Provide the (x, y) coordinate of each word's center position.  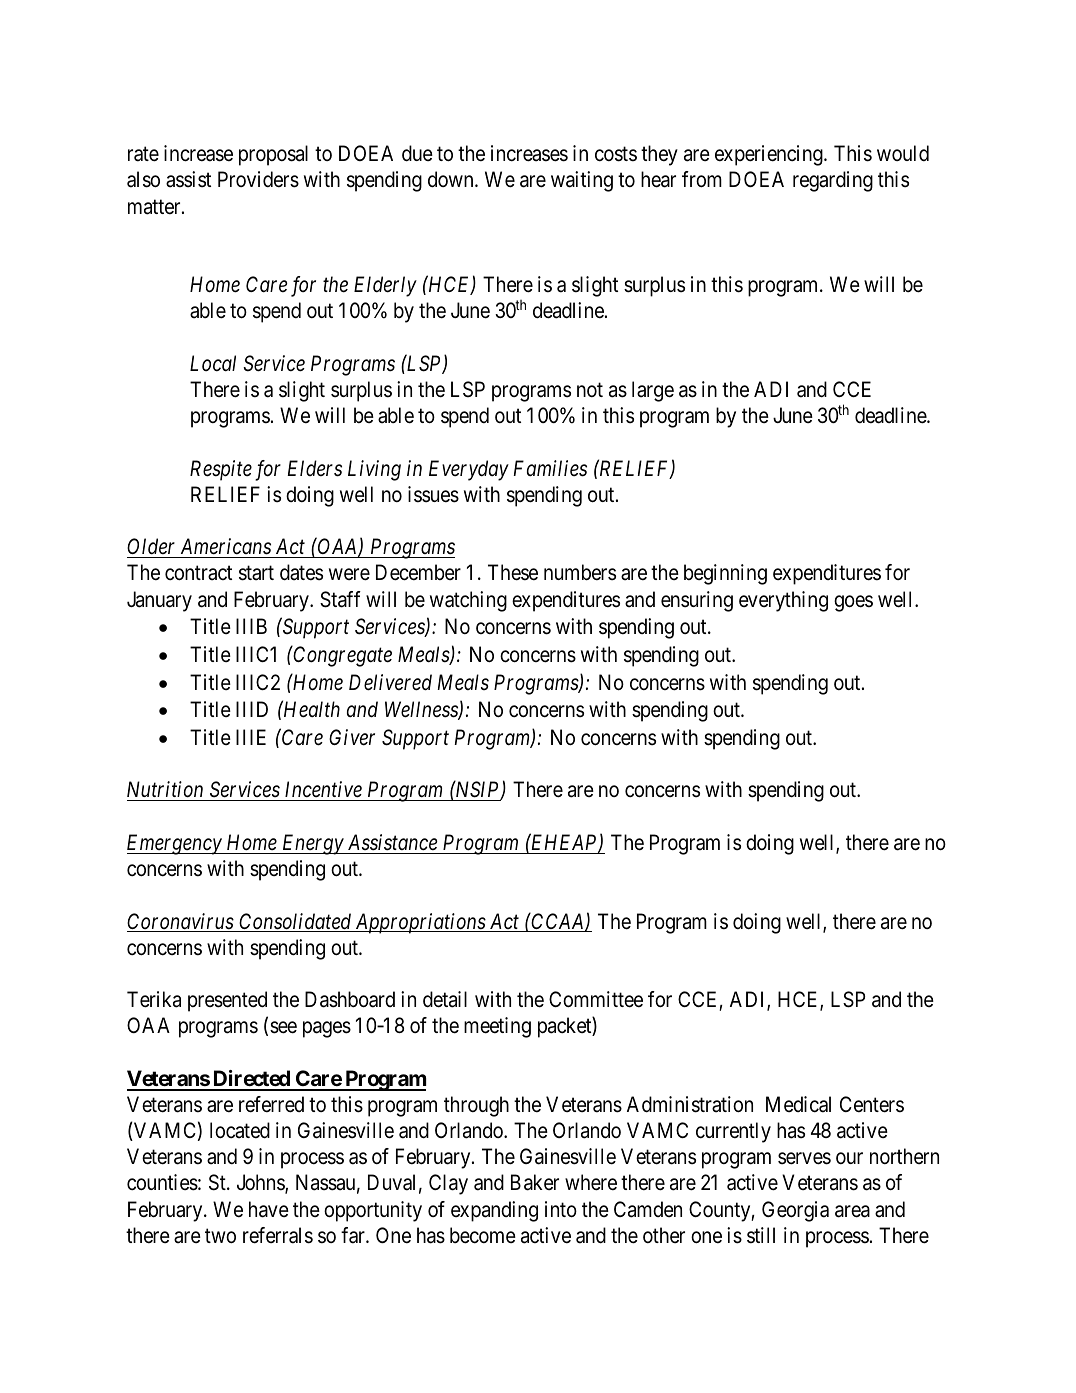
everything (783, 601)
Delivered (390, 682)
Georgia (795, 1211)
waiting (582, 181)
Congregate (342, 656)
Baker (535, 1182)
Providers (258, 179)
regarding (833, 181)
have (269, 1209)
